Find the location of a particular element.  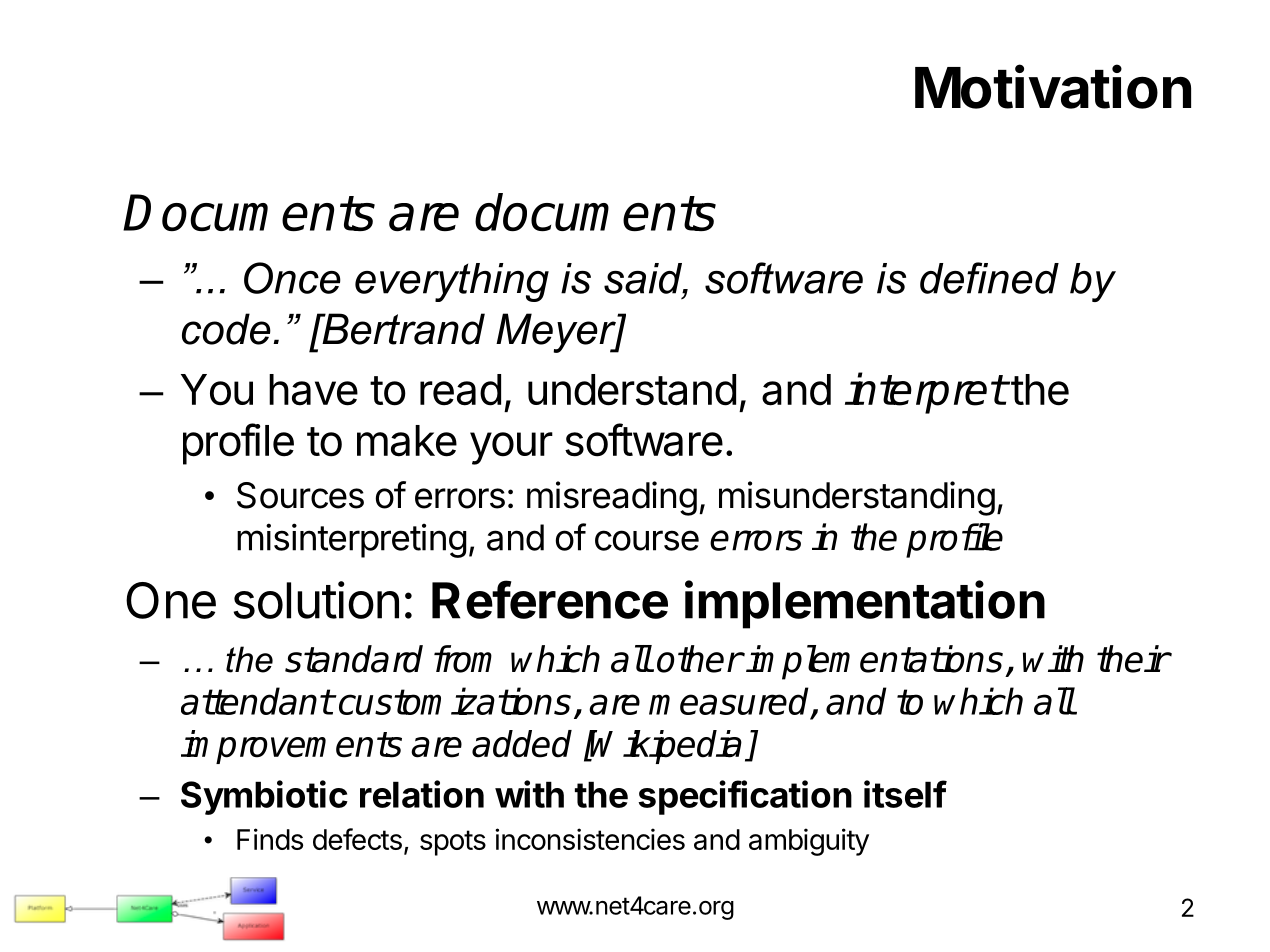

Motivation is located at coordinates (1053, 87).
